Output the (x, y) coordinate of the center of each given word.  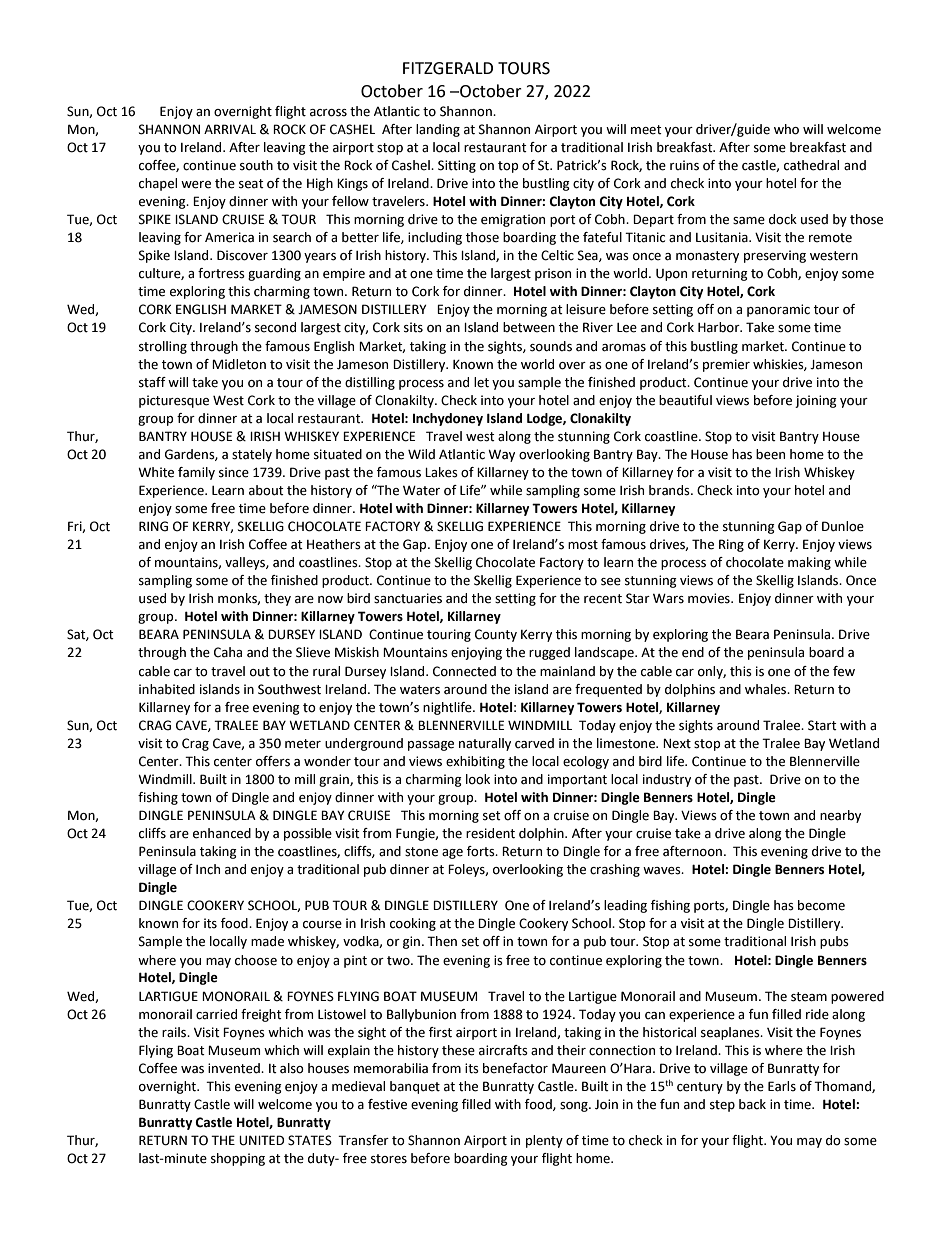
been (770, 454)
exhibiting (475, 762)
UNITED (261, 1140)
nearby (840, 816)
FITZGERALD (448, 68)
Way (501, 455)
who (786, 129)
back (752, 1104)
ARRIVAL (230, 129)
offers (273, 761)
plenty (544, 1141)
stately (252, 455)
